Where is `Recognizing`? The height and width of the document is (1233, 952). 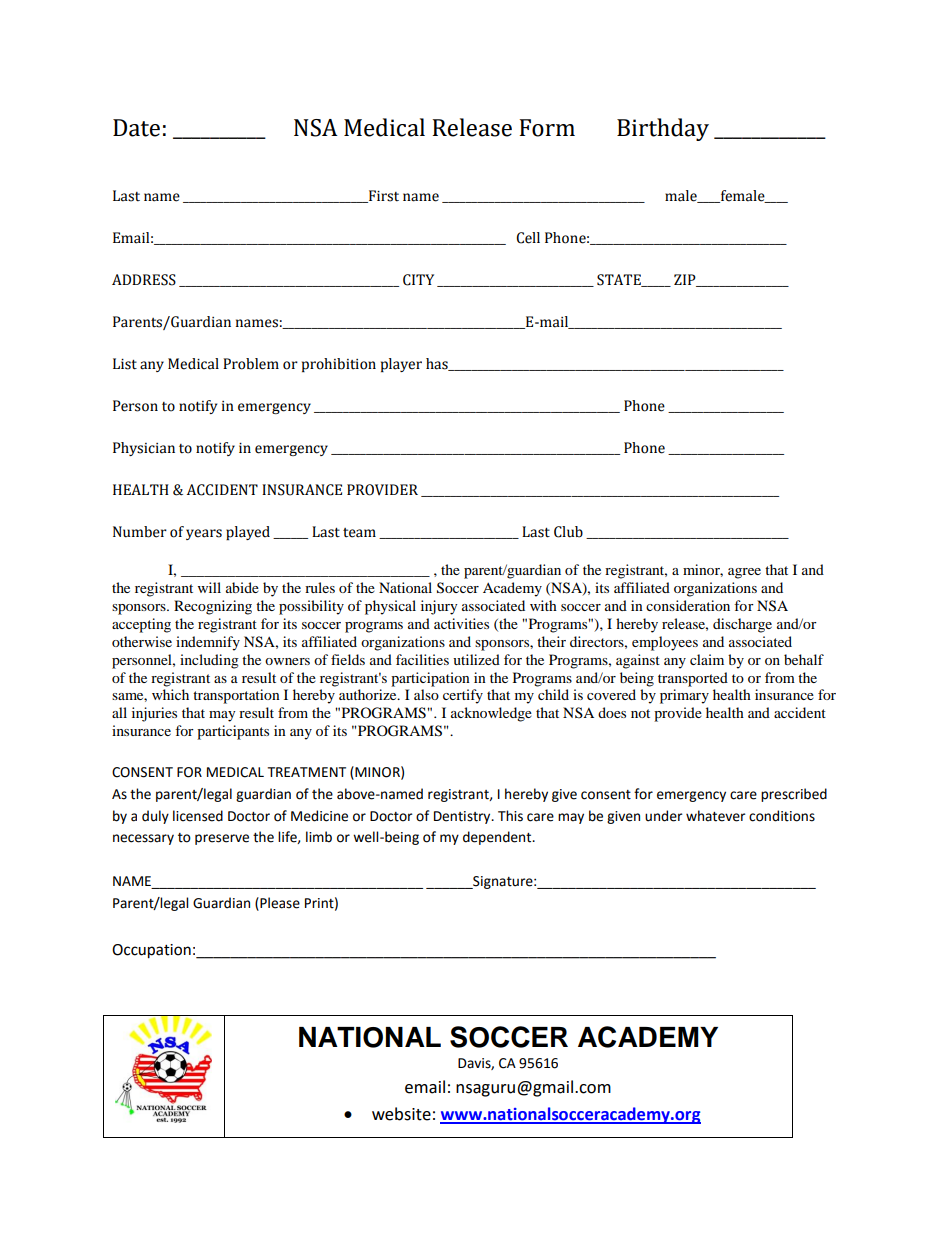
Recognizing is located at coordinates (213, 607).
